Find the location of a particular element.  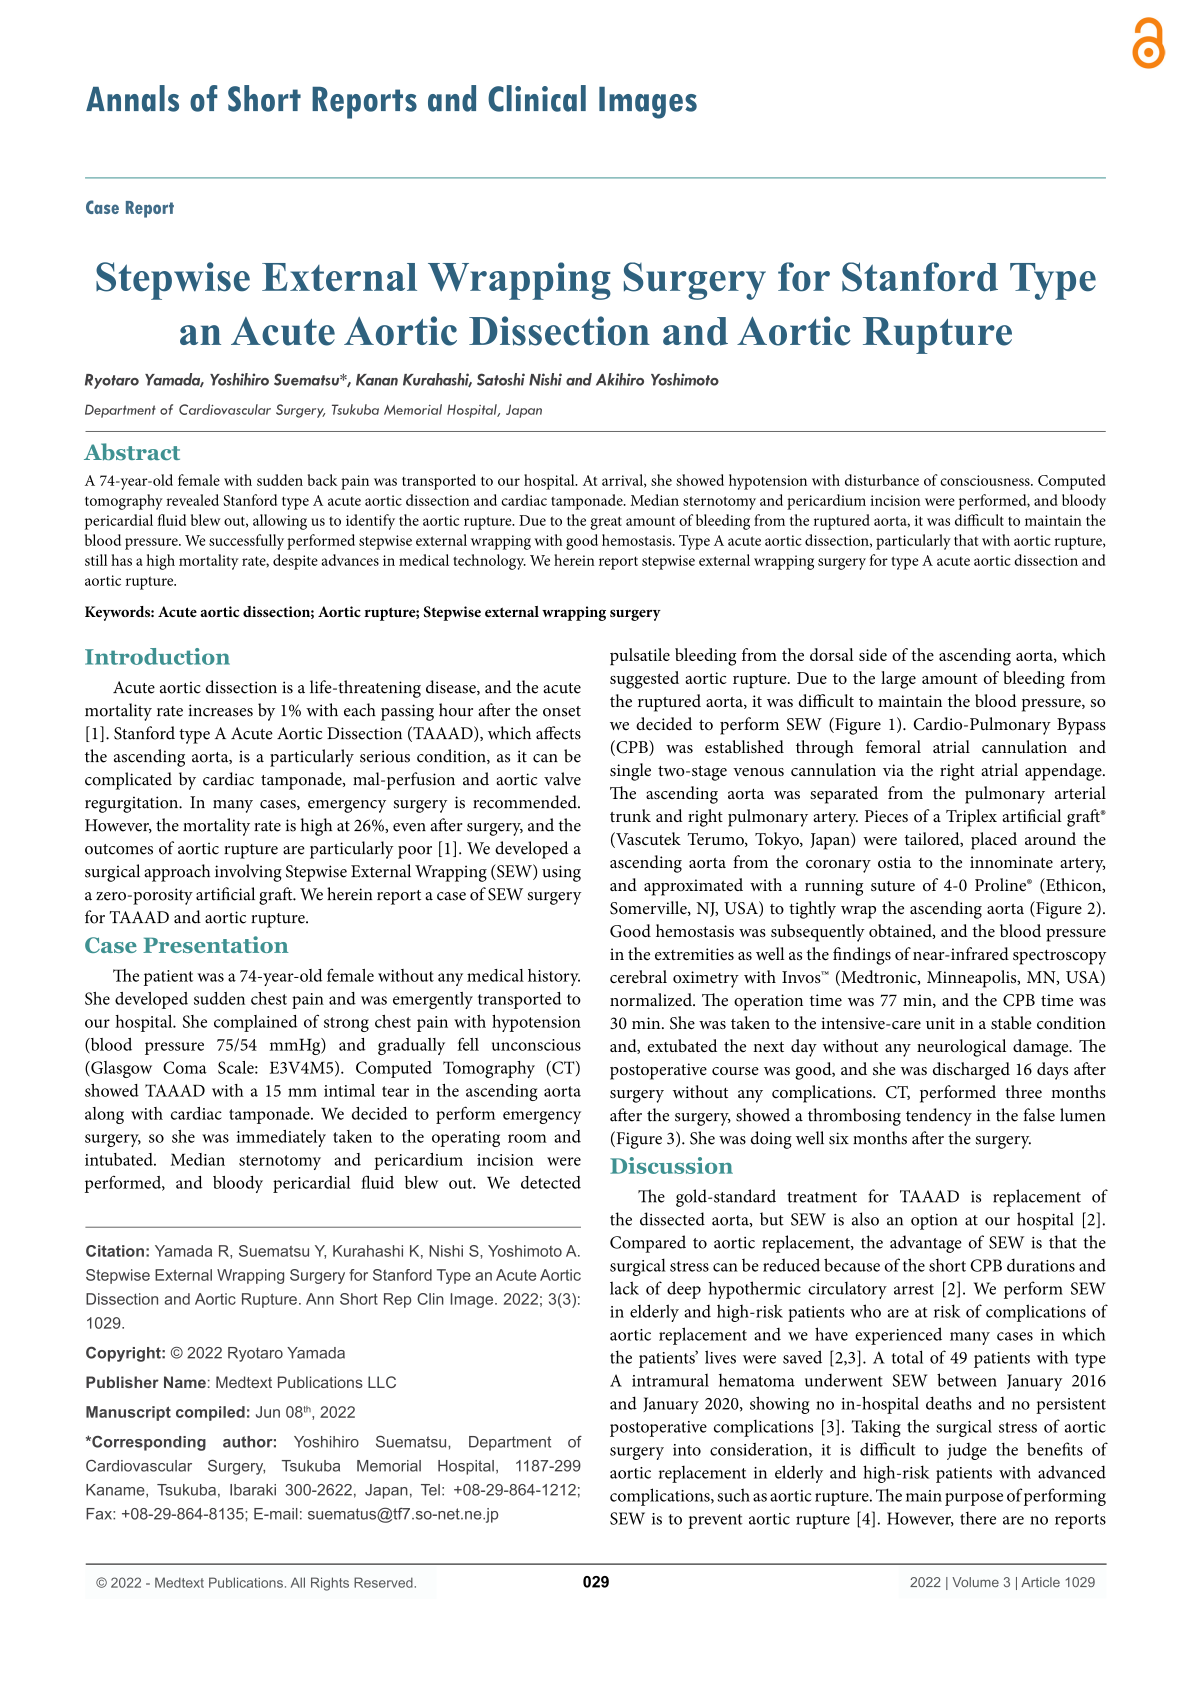

Coma is located at coordinates (185, 1067).
